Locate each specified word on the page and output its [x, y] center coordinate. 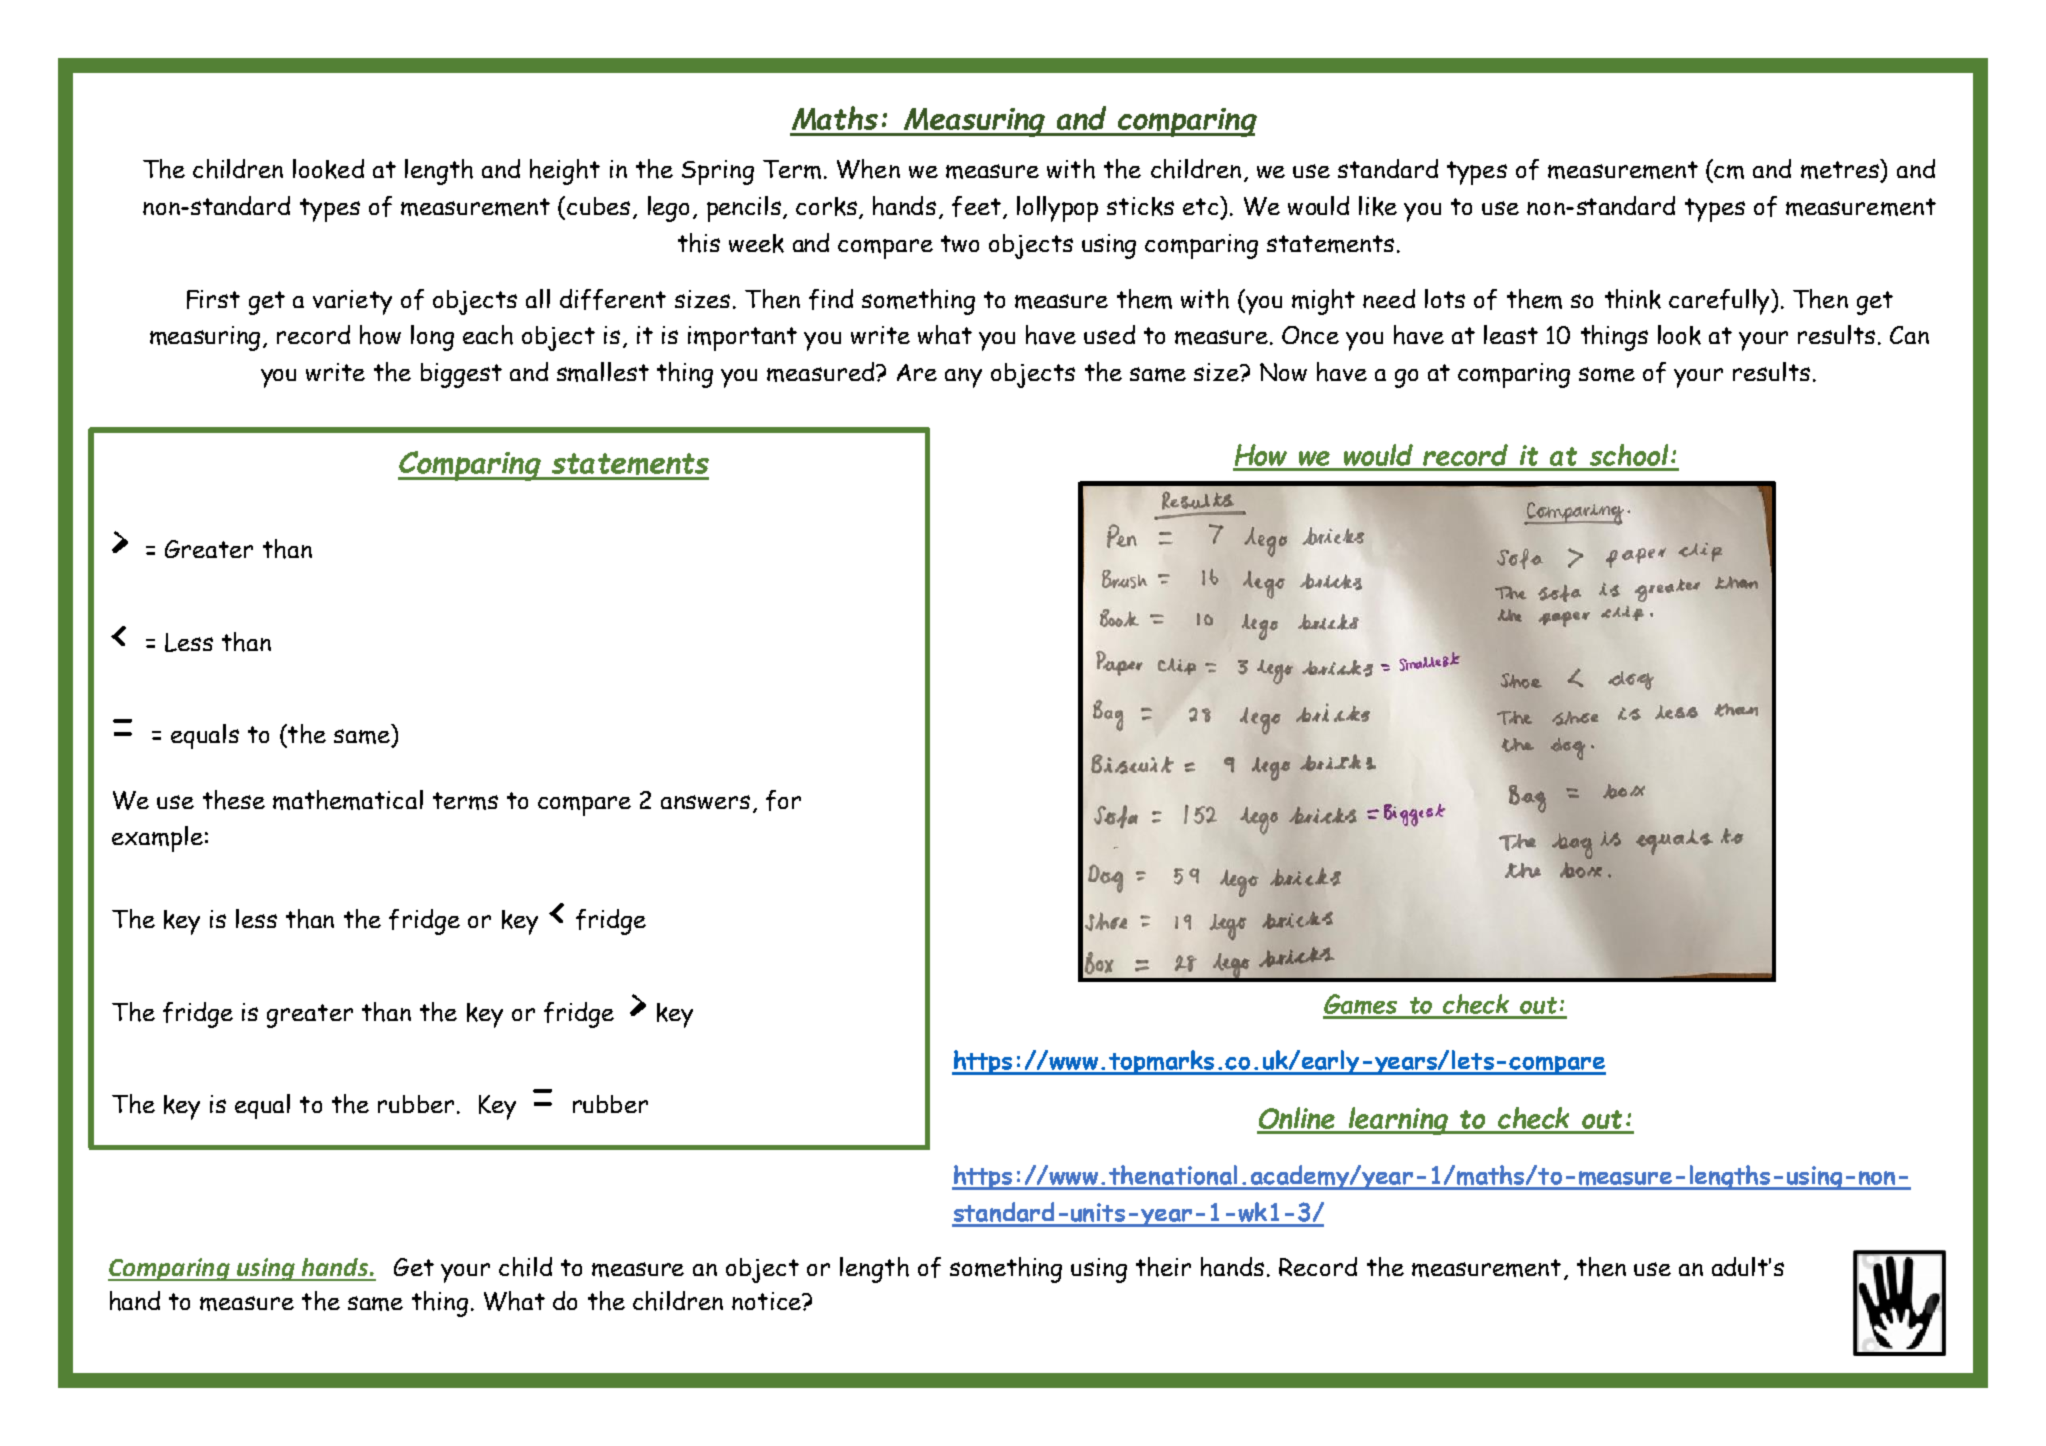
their [1163, 1267]
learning [1399, 1121]
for [783, 800]
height [565, 172]
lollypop [1057, 209]
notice [767, 1301]
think [1633, 299]
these [234, 800]
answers [705, 802]
